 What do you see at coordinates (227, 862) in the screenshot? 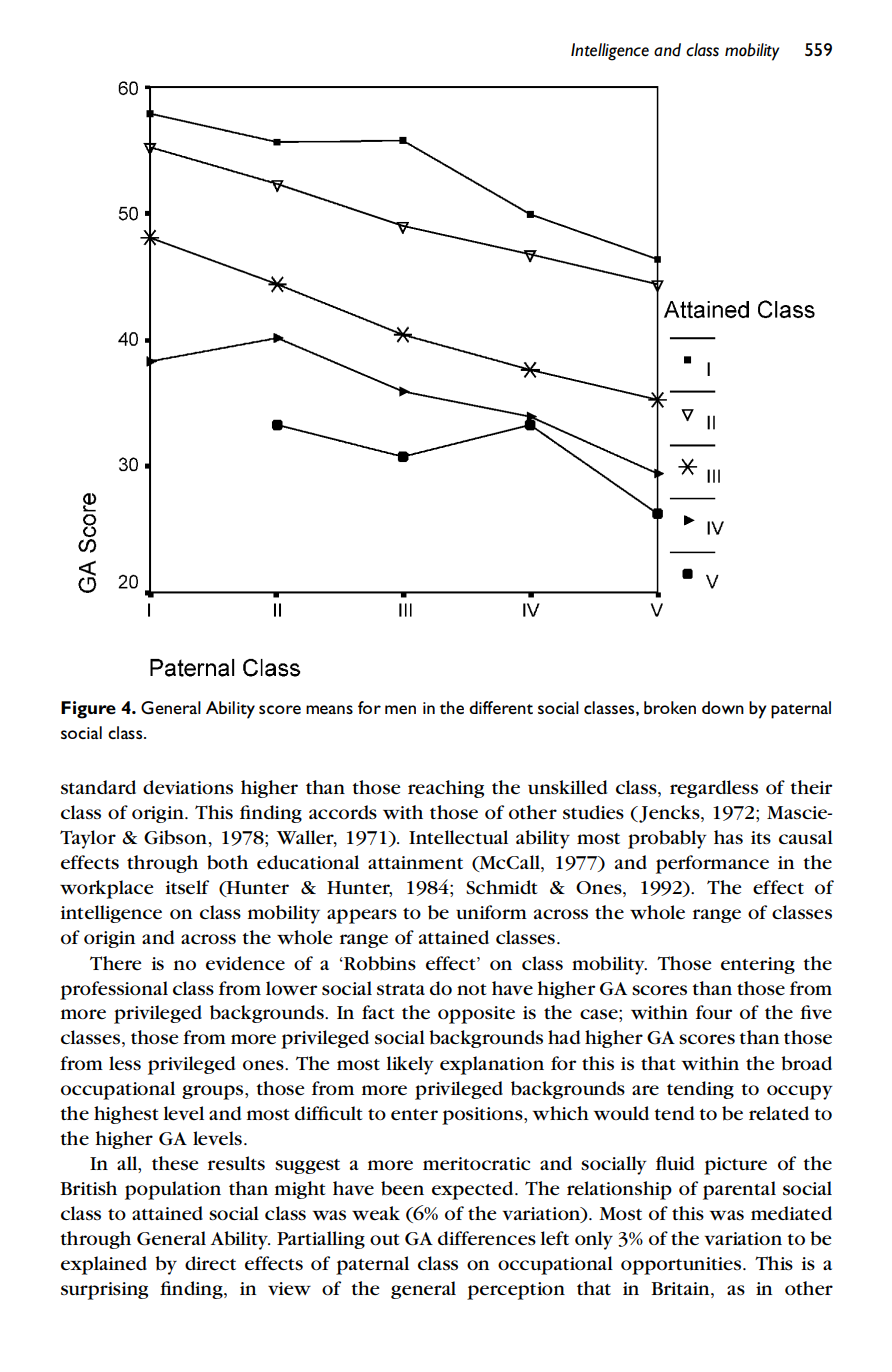
I see `both` at bounding box center [227, 862].
